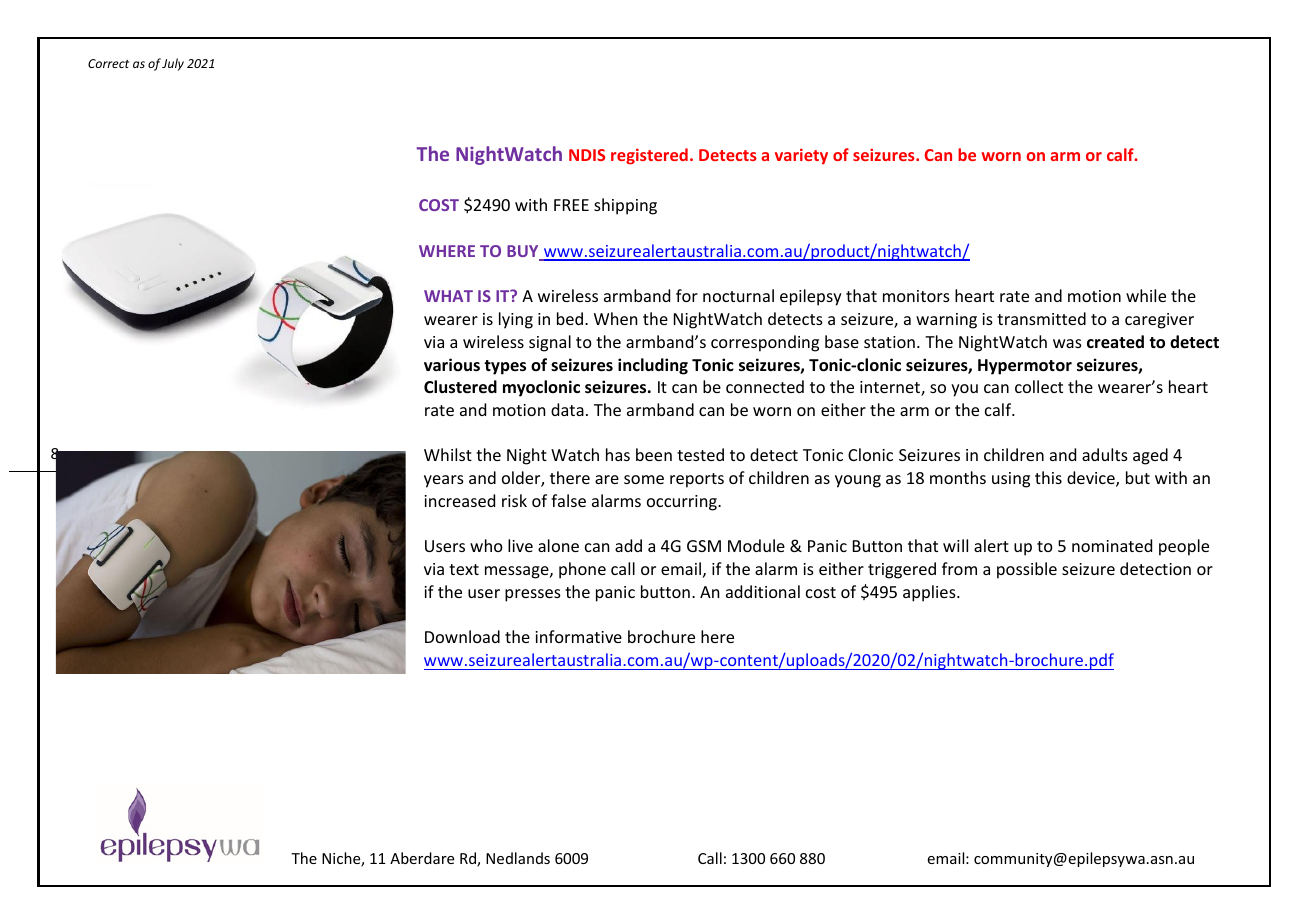 Image resolution: width=1308 pixels, height=924 pixels. What do you see at coordinates (649, 156) in the page?
I see `registered` at bounding box center [649, 156].
